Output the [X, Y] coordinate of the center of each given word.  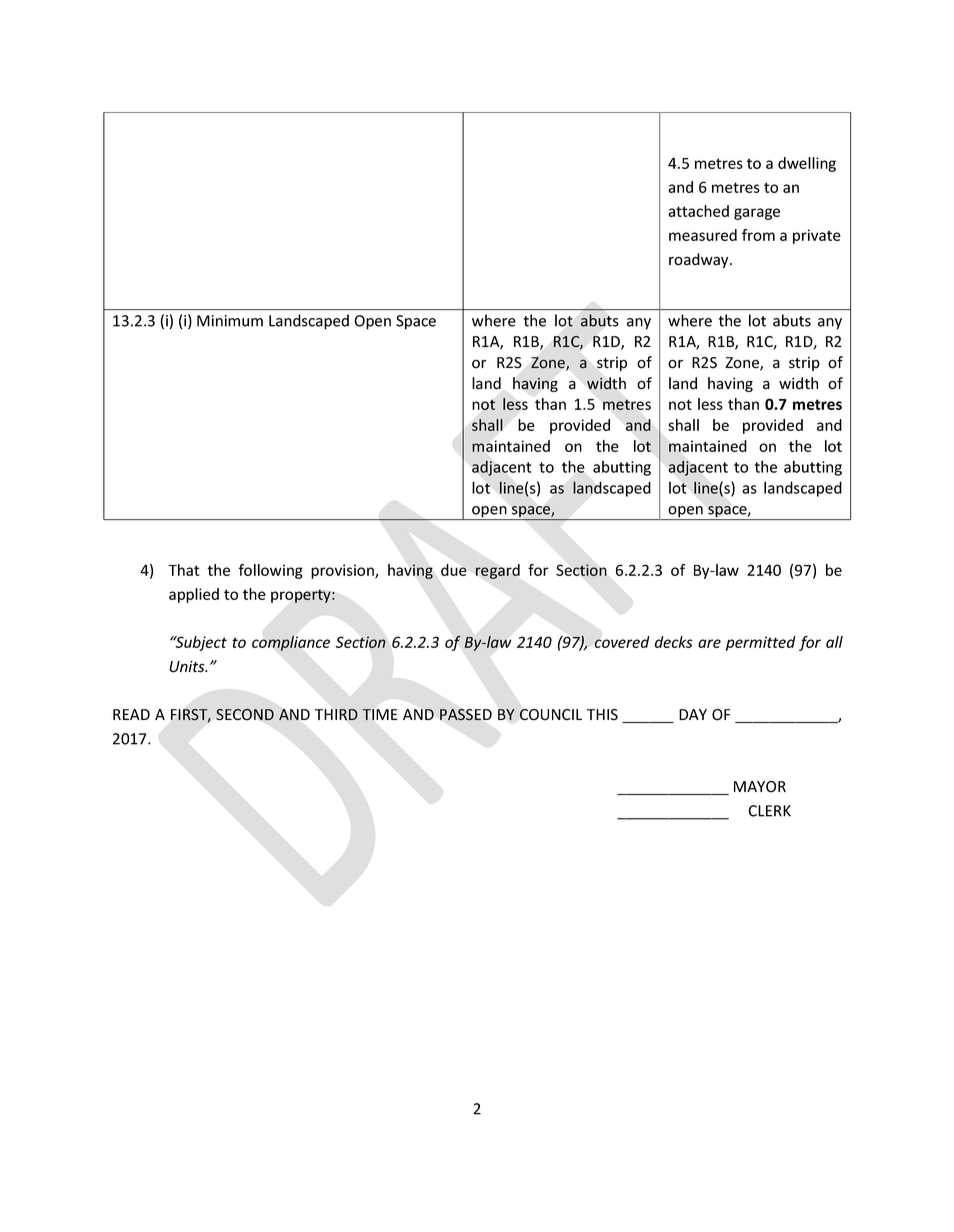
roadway [700, 260]
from [758, 235]
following [270, 571]
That [184, 570]
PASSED [466, 715]
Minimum [230, 321]
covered [622, 642]
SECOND [245, 714]
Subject [200, 643]
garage [757, 214]
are [709, 643]
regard [498, 571]
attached [698, 211]
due [454, 570]
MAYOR [760, 787]
